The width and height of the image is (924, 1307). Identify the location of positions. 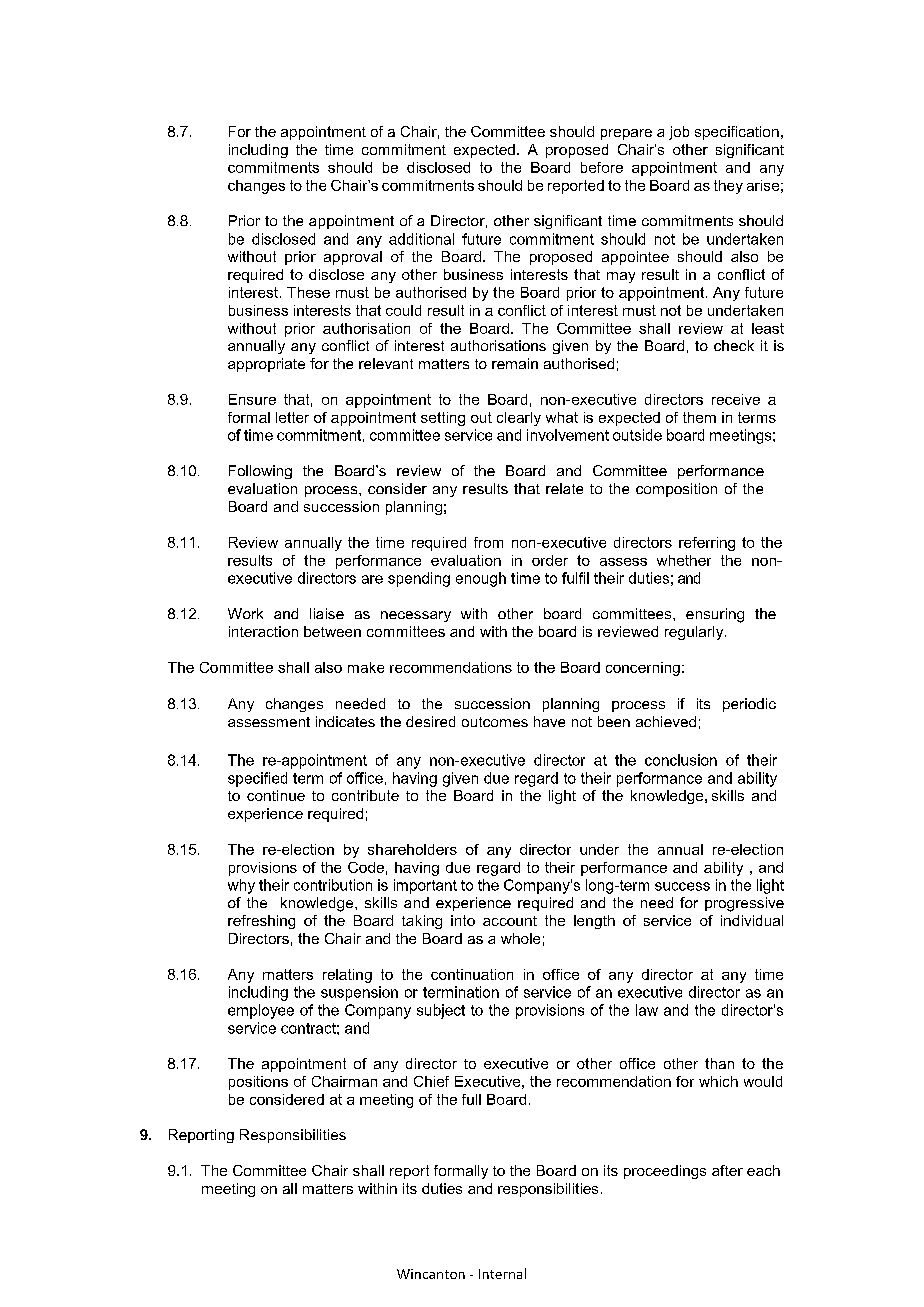
(258, 1083).
